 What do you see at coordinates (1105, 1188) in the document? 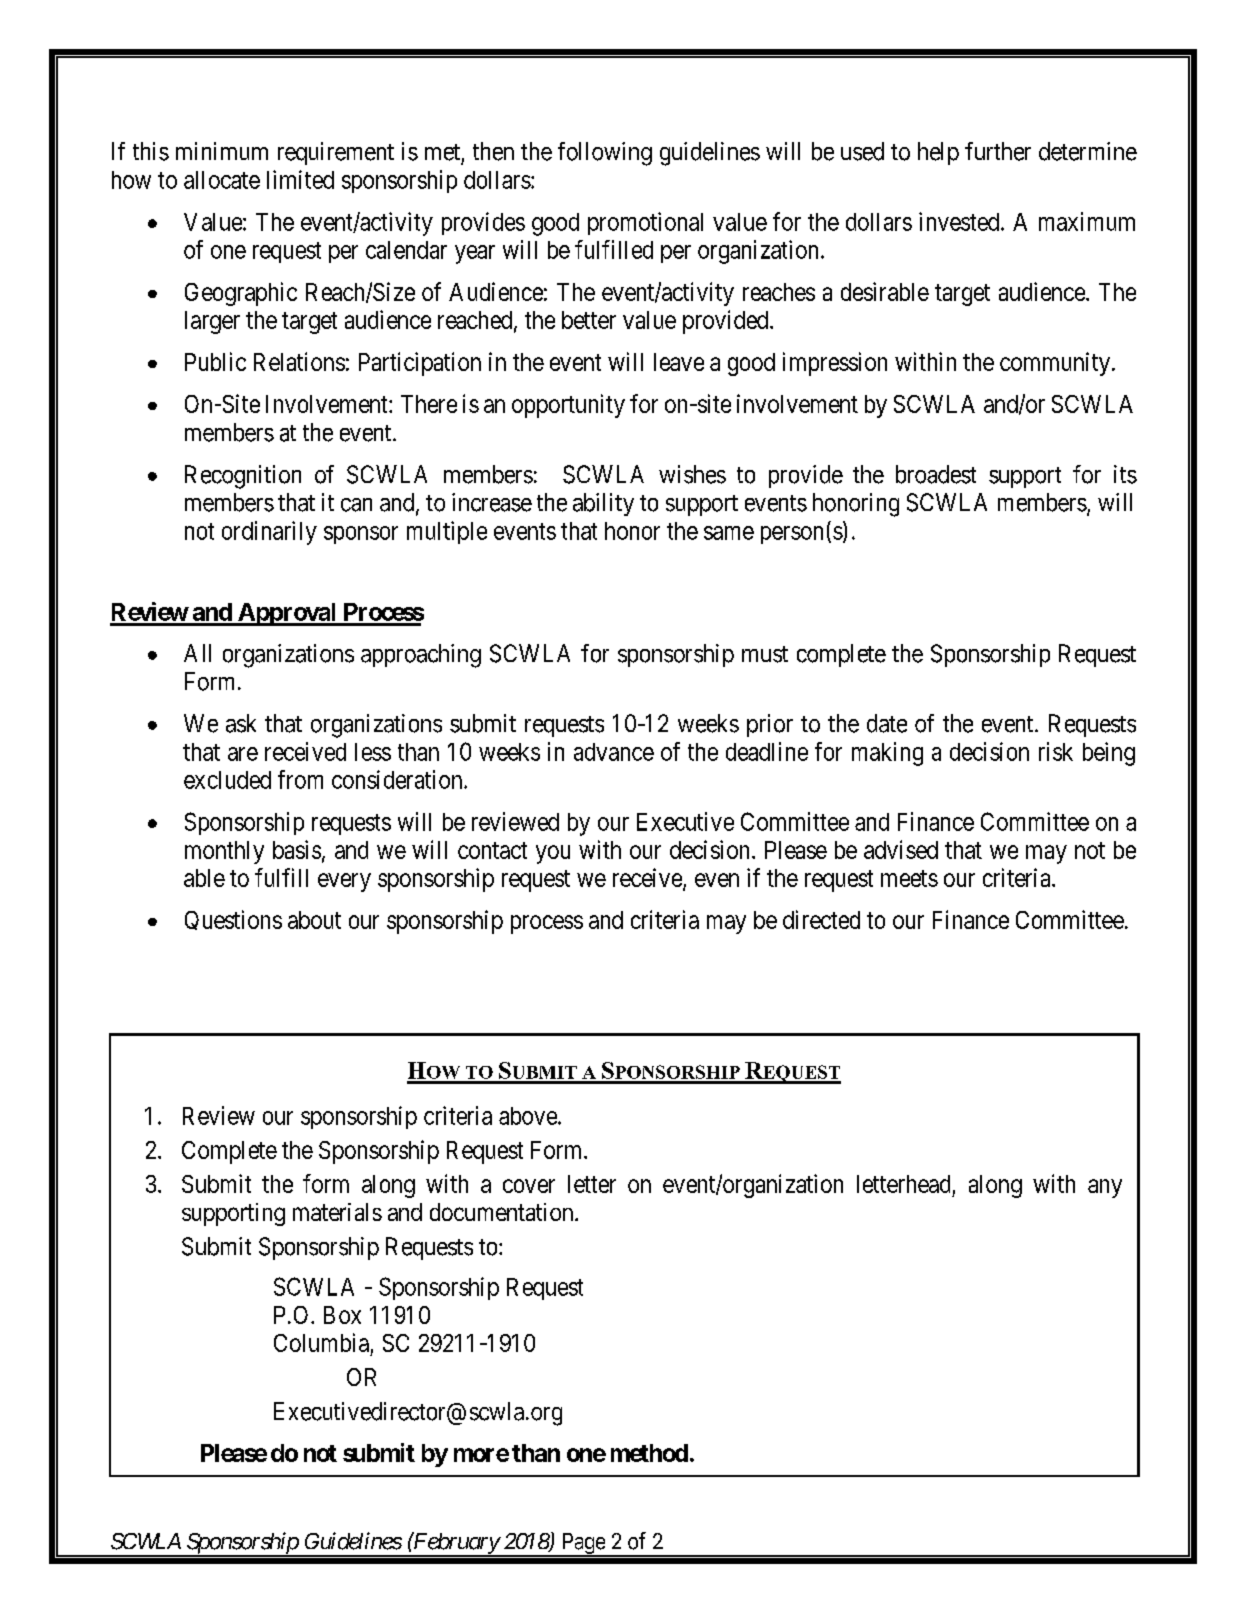
I see `any` at bounding box center [1105, 1188].
